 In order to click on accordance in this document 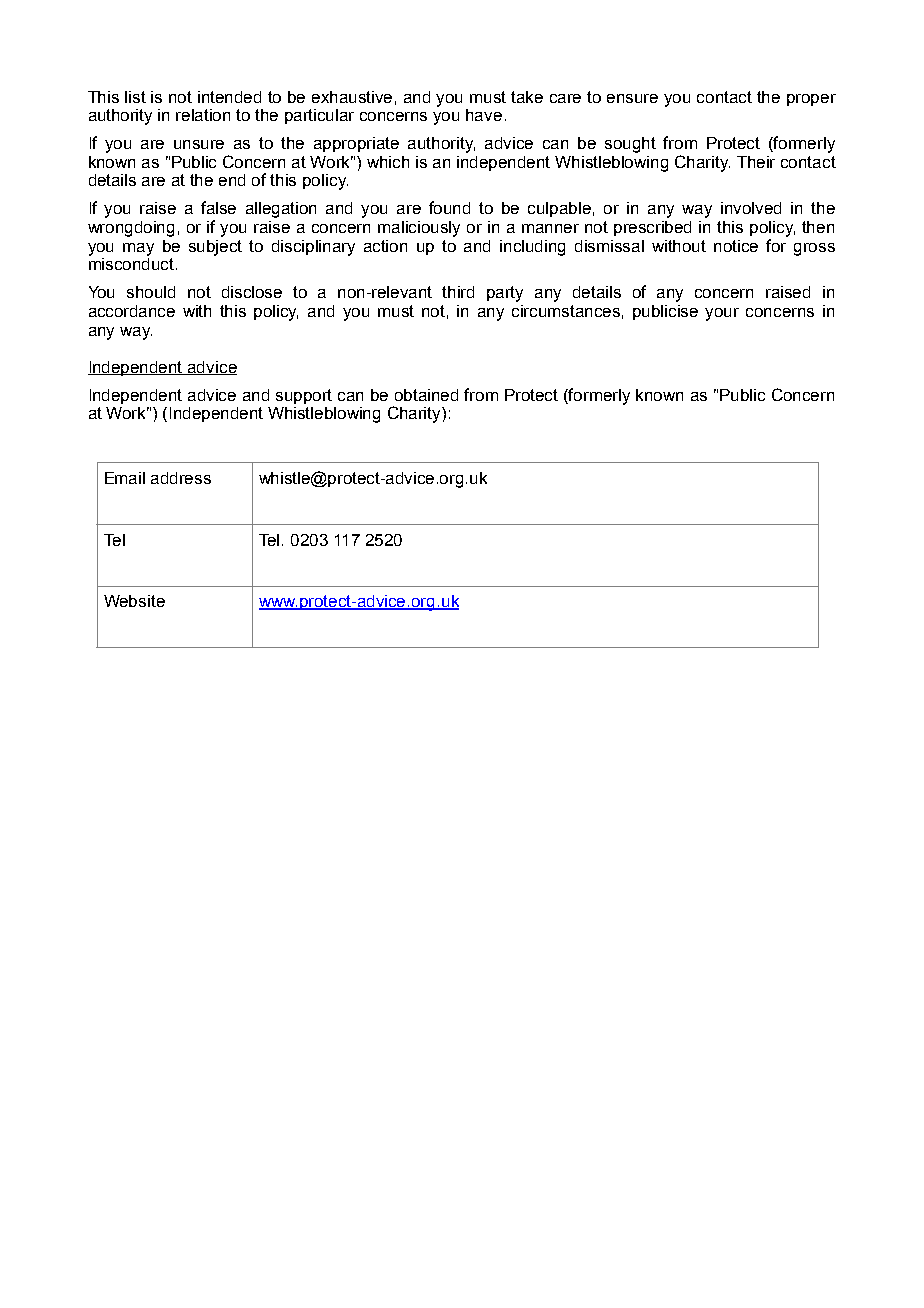, I will do `click(132, 311)`.
